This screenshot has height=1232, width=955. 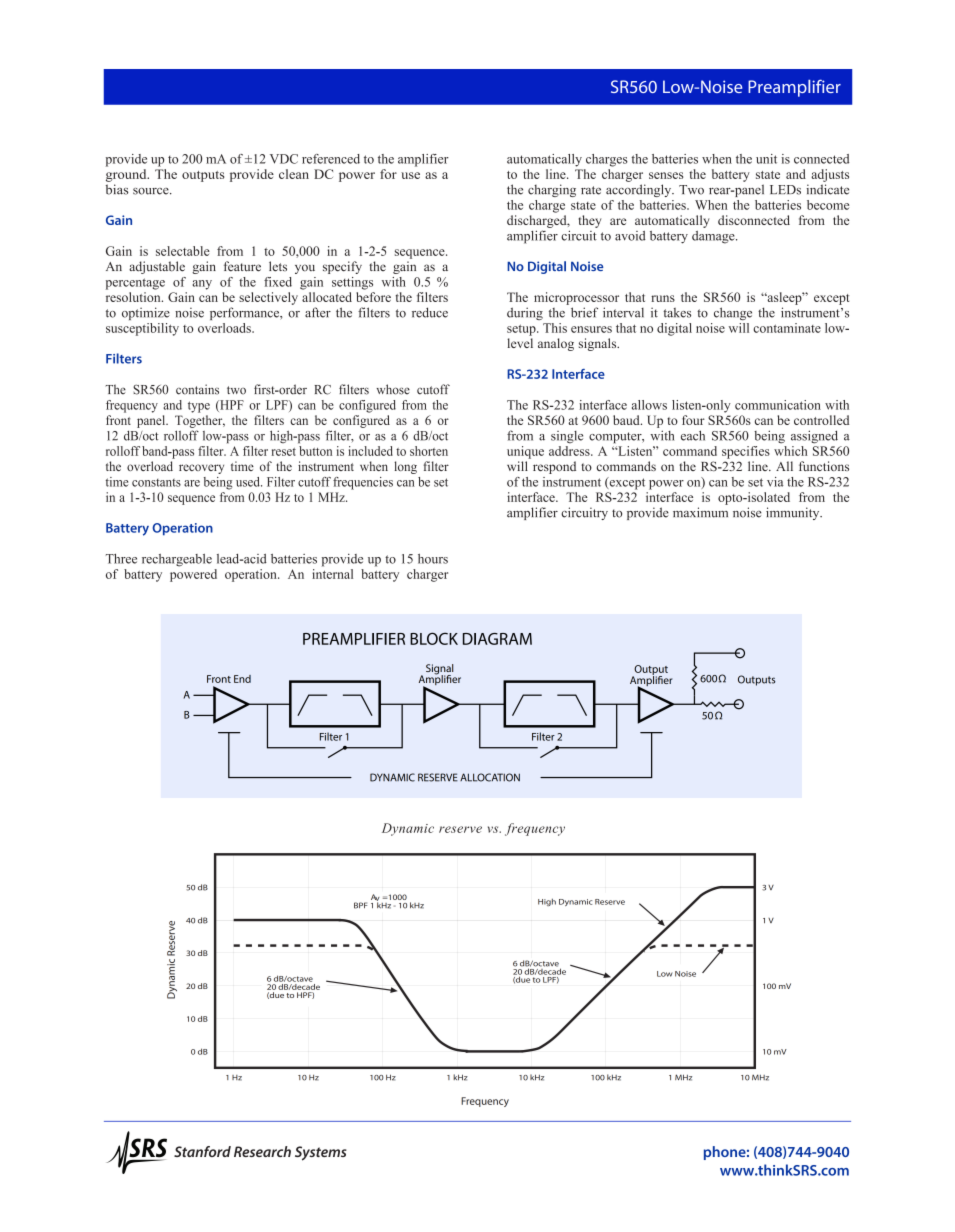 I want to click on charging, so click(x=552, y=190).
